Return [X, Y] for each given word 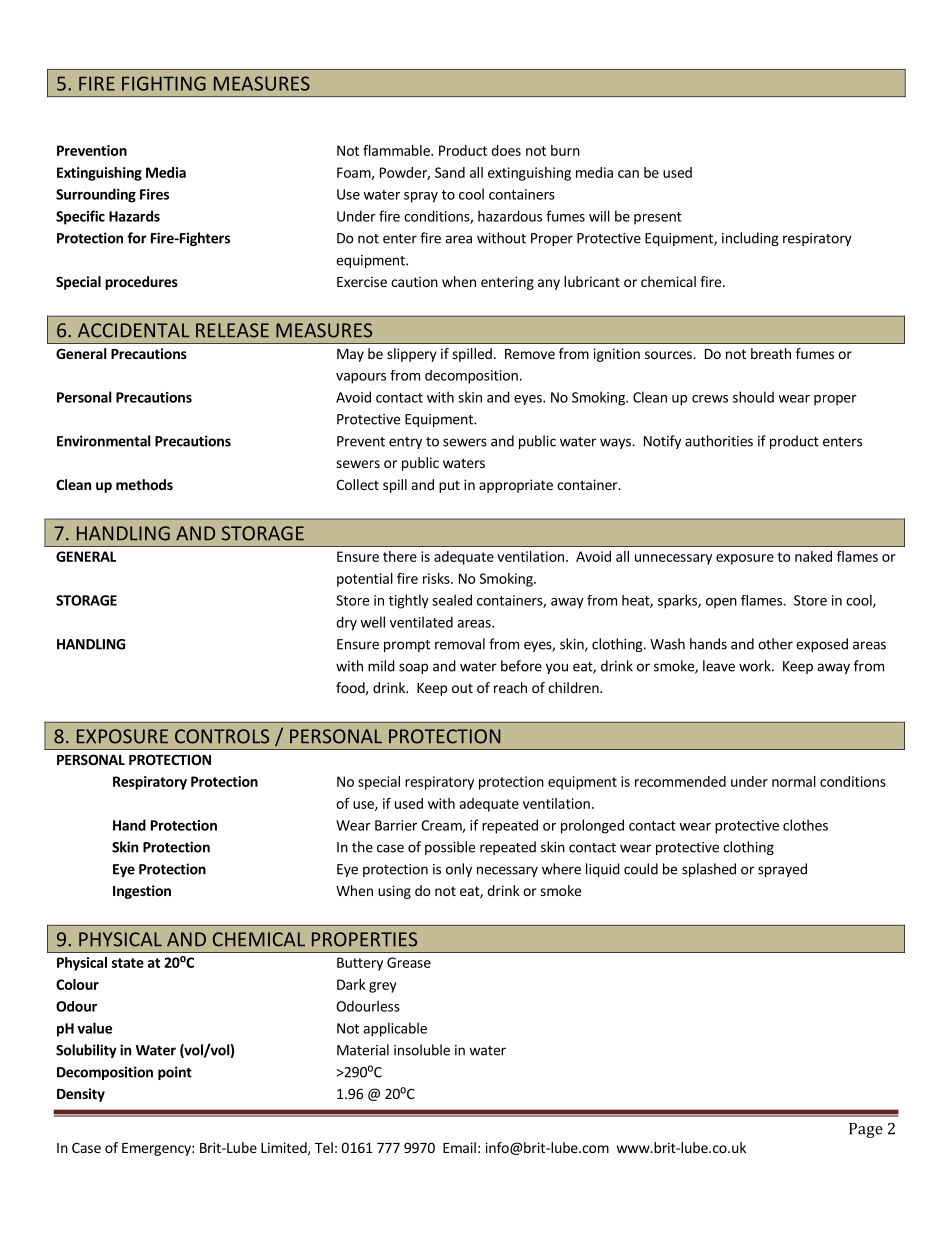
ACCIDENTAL [133, 330]
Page [866, 1130]
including [750, 239]
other [775, 644]
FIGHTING [164, 83]
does [506, 150]
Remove [530, 354]
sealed [452, 600]
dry [346, 623]
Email [459, 1147]
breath [771, 353]
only [459, 870]
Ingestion [142, 892]
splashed [709, 870]
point [175, 1073]
